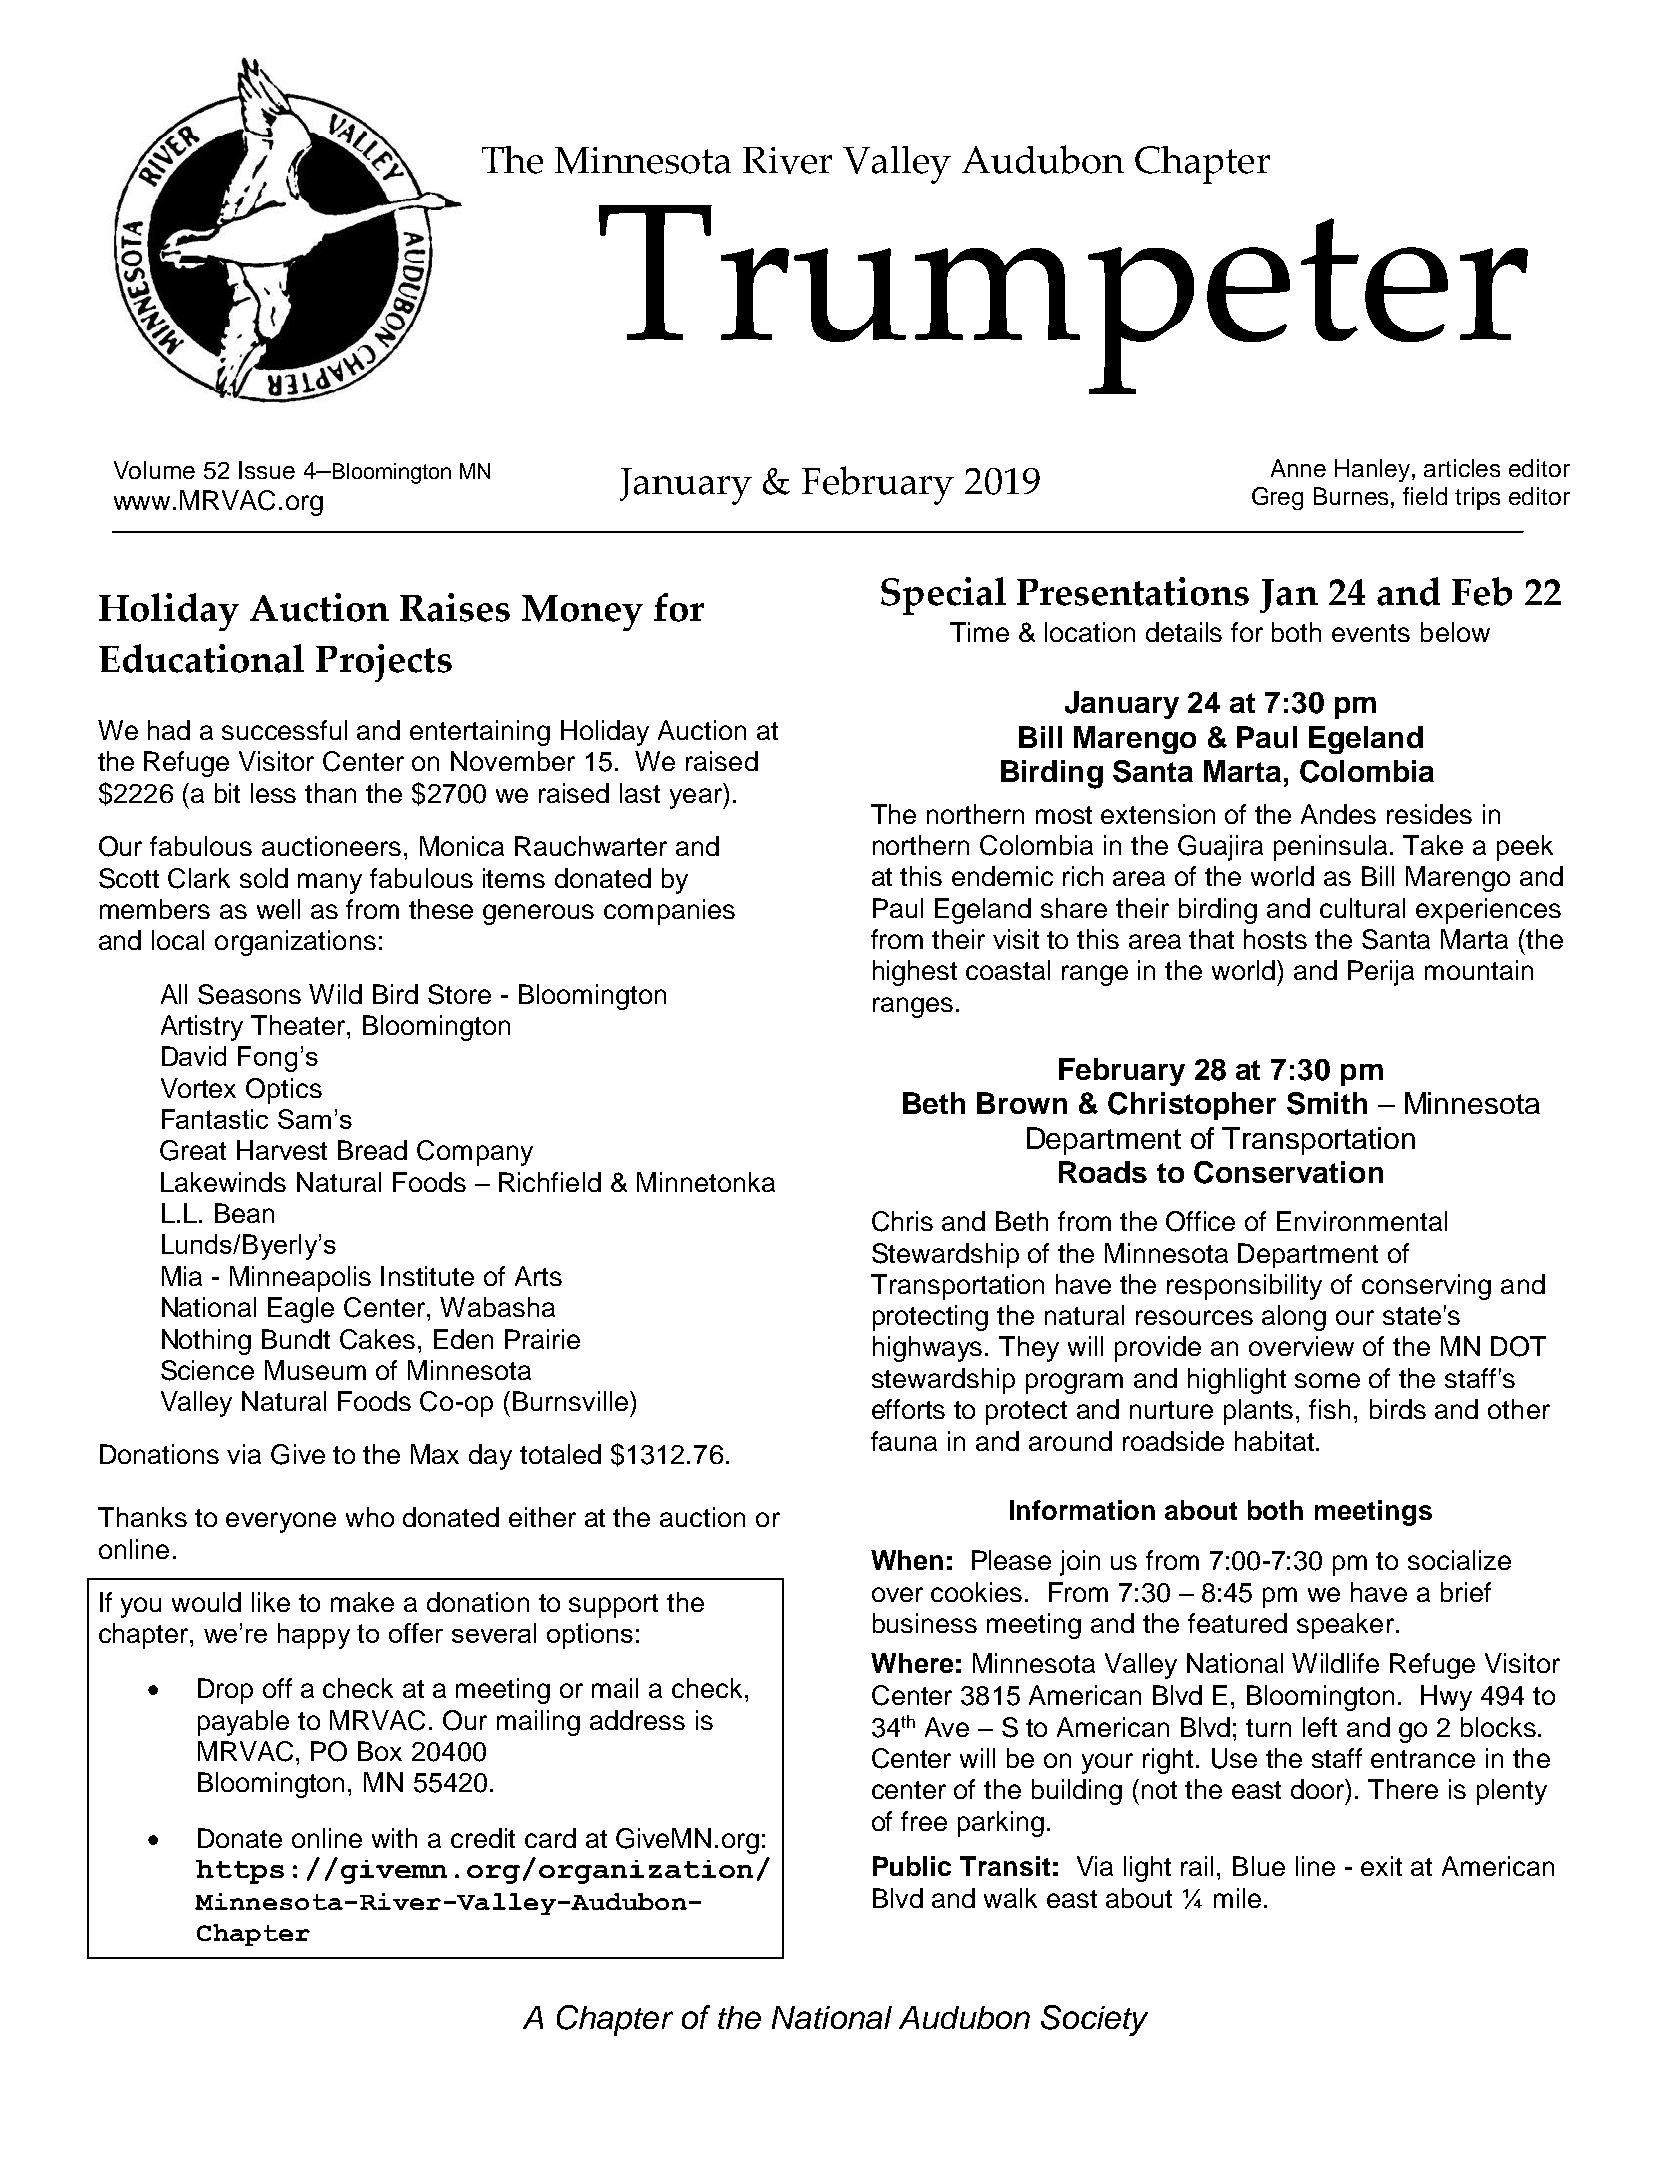  I want to click on Issue, so click(267, 470).
